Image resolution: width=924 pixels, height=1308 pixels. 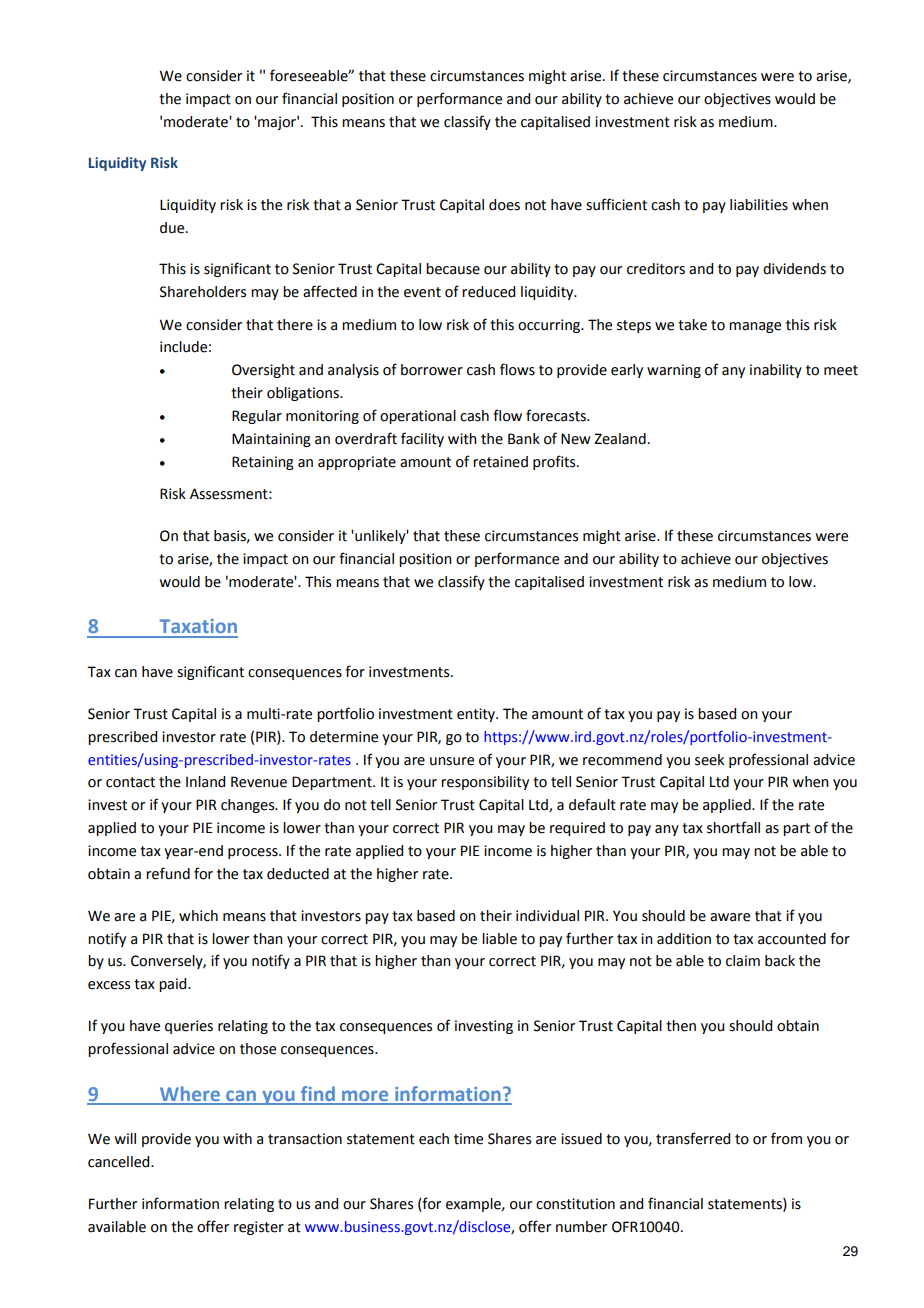 What do you see at coordinates (173, 228) in the screenshot?
I see `due` at bounding box center [173, 228].
